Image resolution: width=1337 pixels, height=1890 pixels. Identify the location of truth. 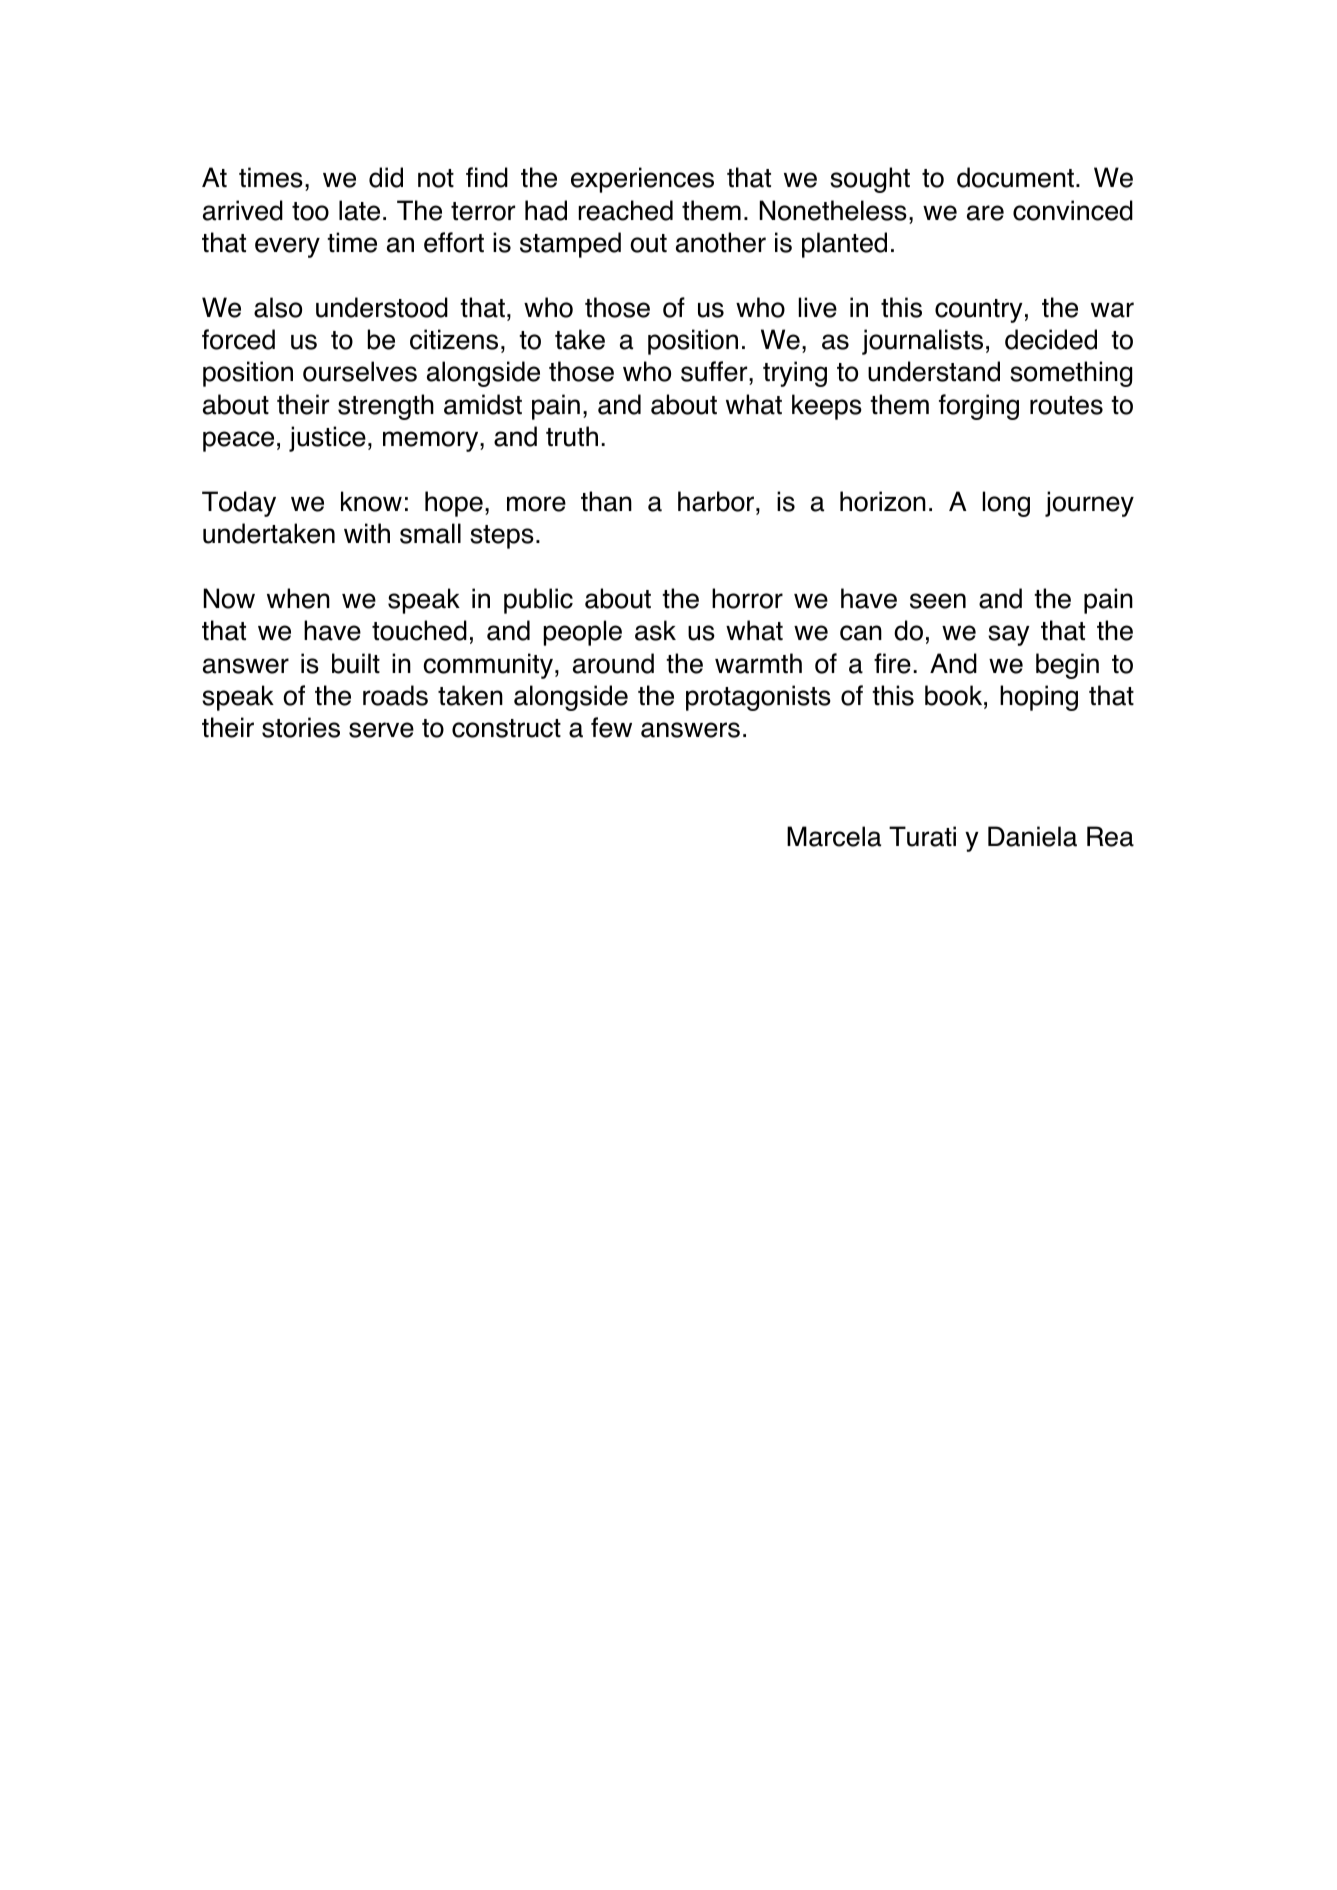
(572, 436).
